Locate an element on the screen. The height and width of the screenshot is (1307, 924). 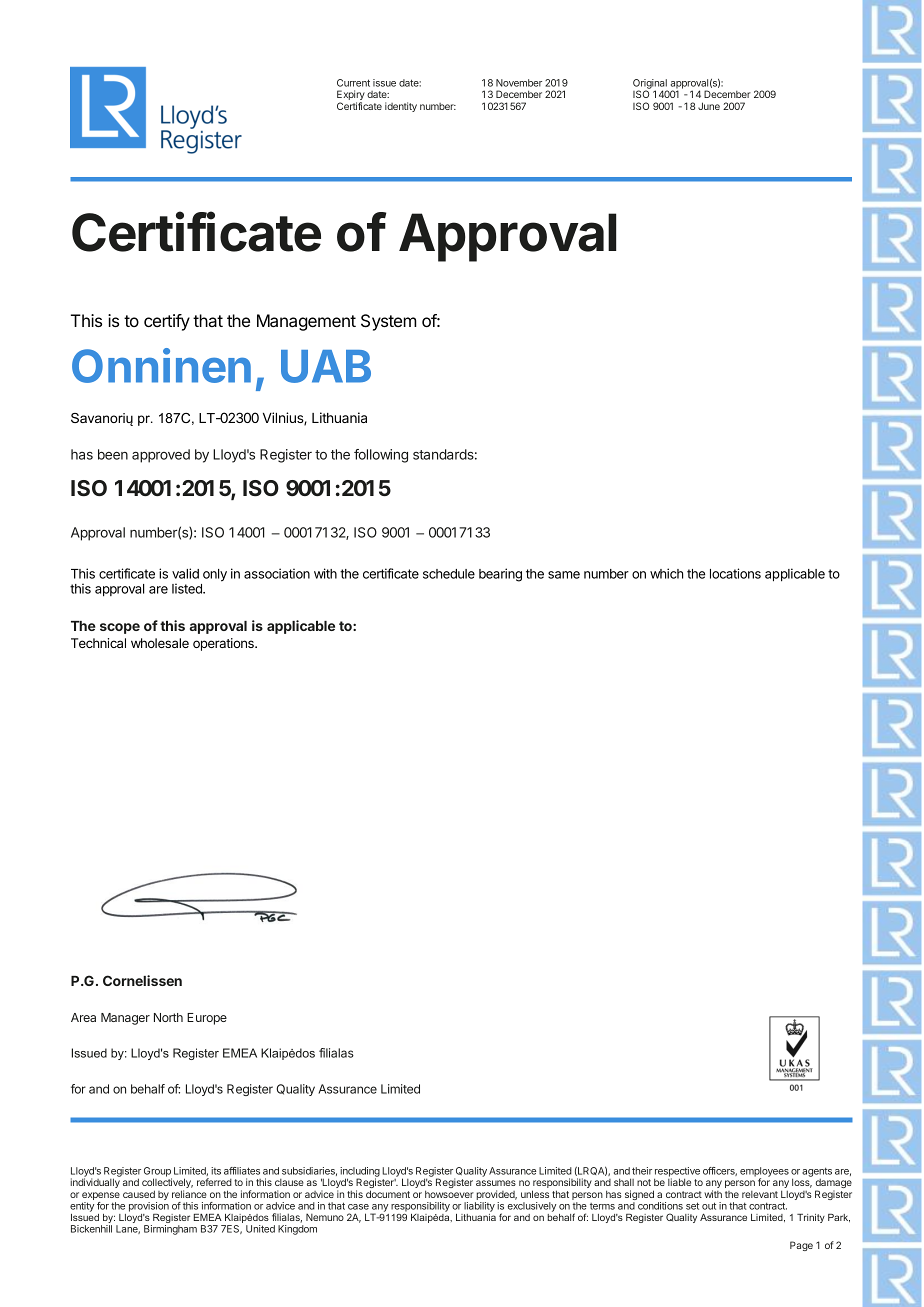
System is located at coordinates (389, 322).
